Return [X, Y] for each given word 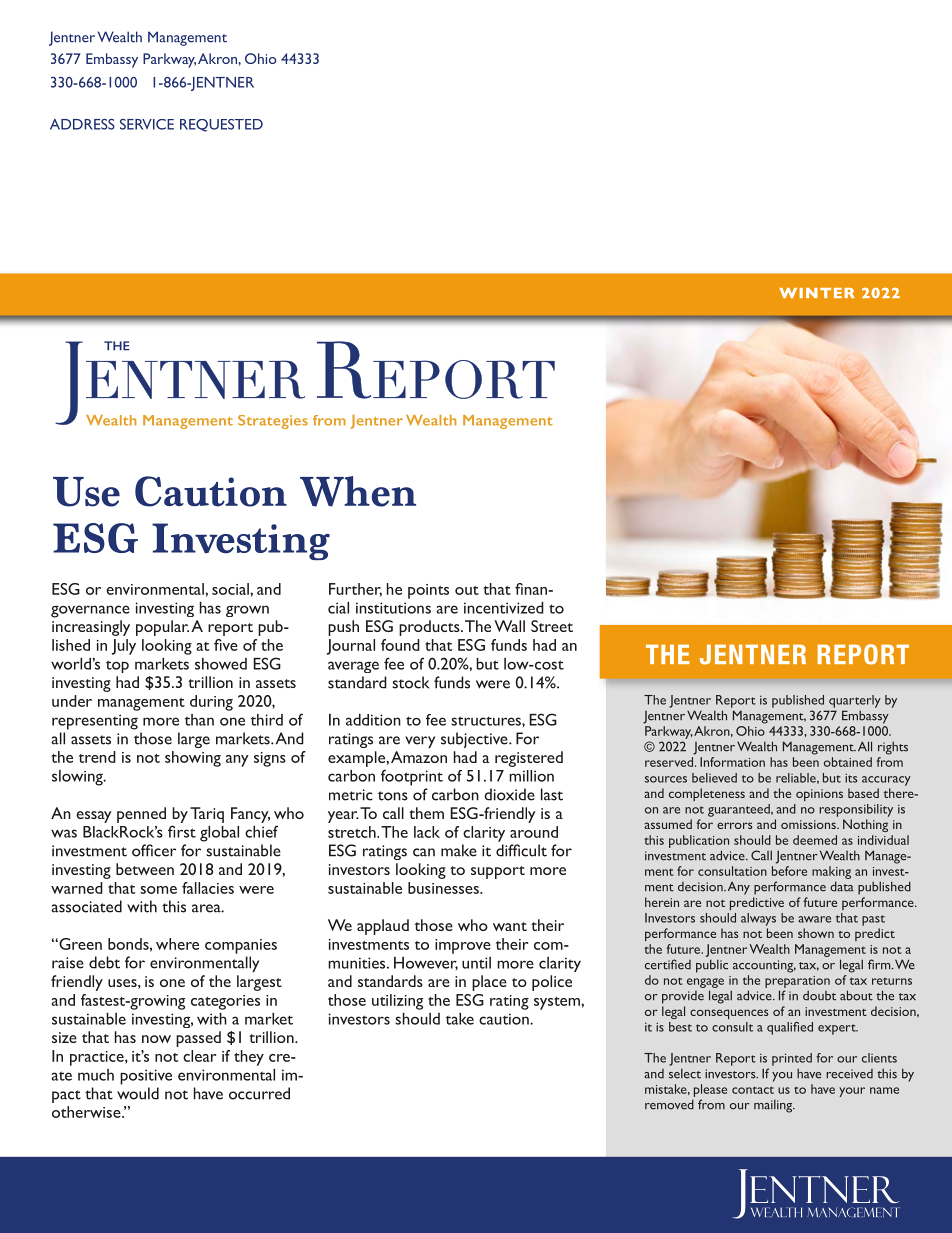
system [558, 1003]
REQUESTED [221, 125]
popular [162, 628]
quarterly [855, 701]
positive [146, 1077]
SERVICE [147, 124]
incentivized [504, 608]
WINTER [817, 293]
